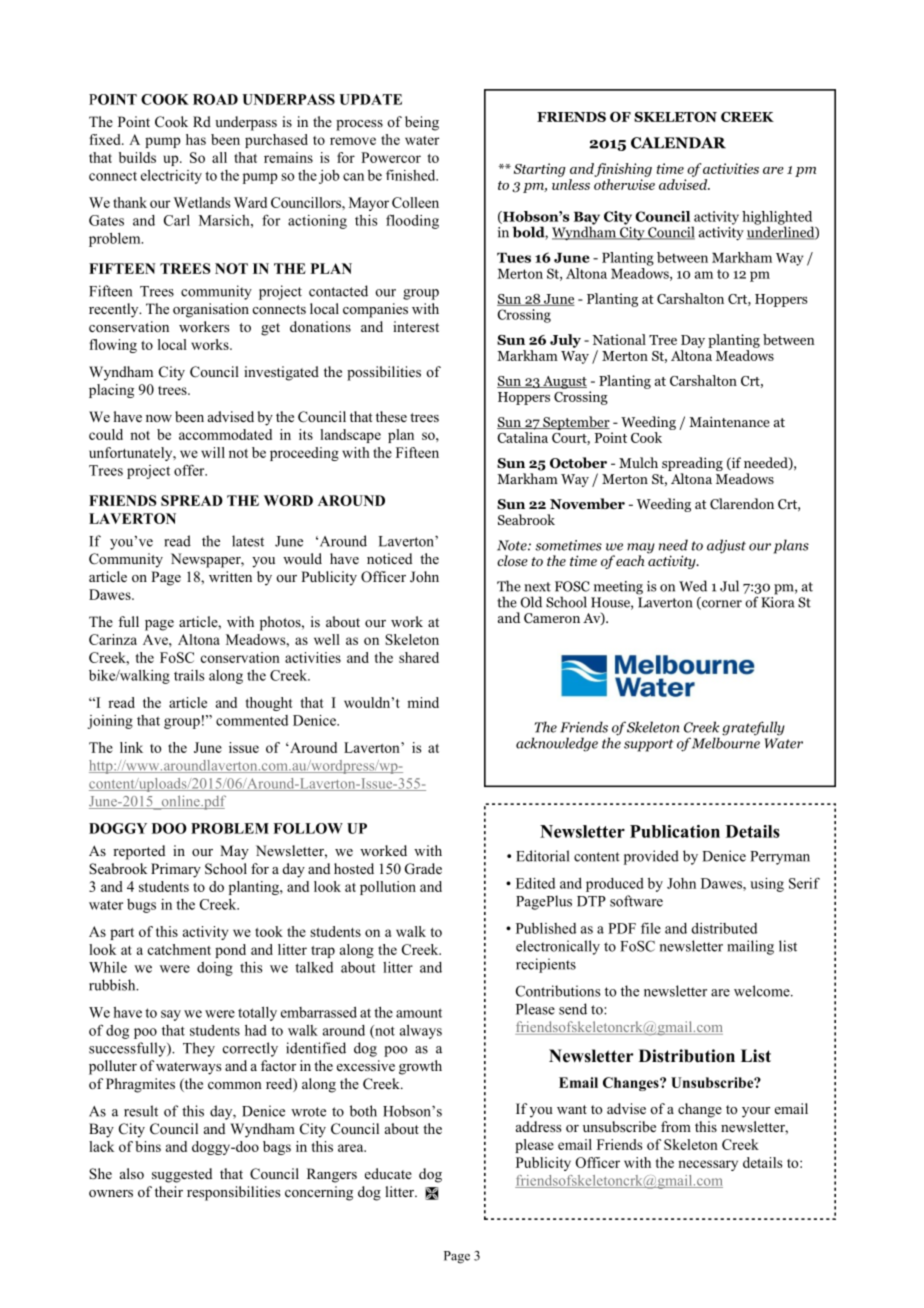 The width and height of the screenshot is (924, 1308). Describe the element at coordinates (422, 123) in the screenshot. I see `being` at that location.
